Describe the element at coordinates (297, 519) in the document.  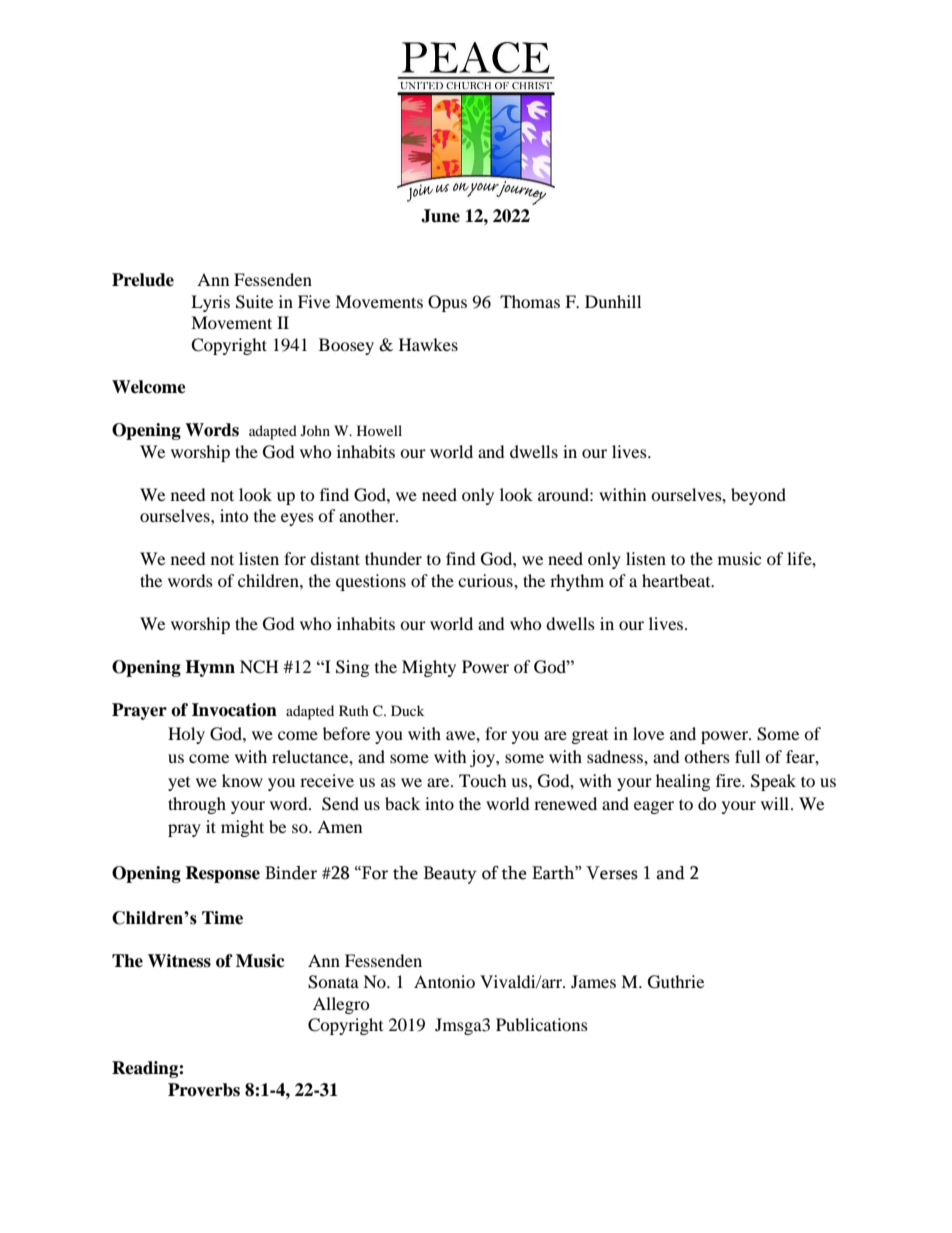
I see `eyes` at that location.
